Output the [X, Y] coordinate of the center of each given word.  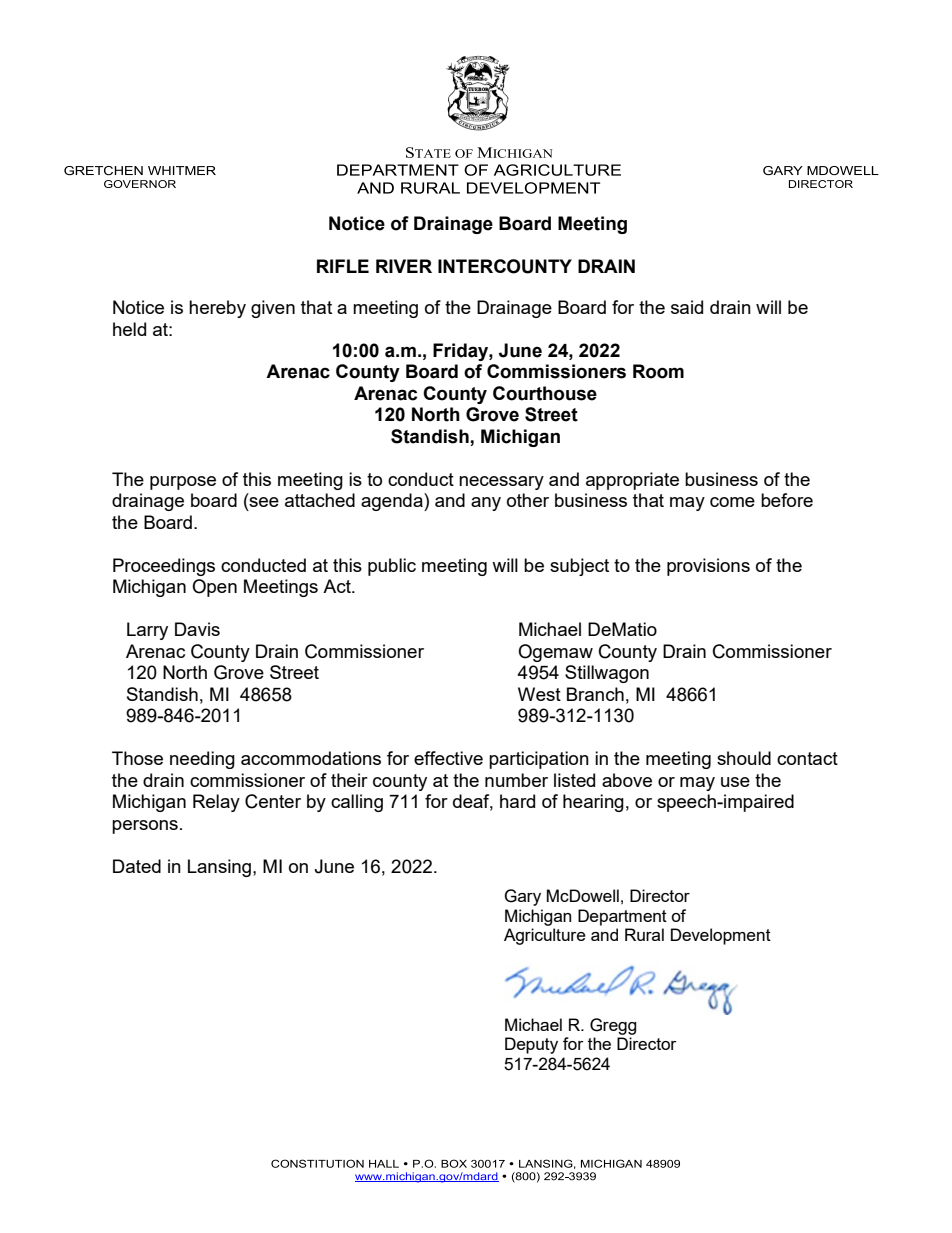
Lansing [221, 868]
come [732, 502]
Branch [595, 694]
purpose [183, 483]
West [539, 694]
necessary [501, 483]
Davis [197, 629]
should [744, 758]
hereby [217, 309]
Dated [137, 866]
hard [517, 801]
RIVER [404, 266]
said [687, 307]
